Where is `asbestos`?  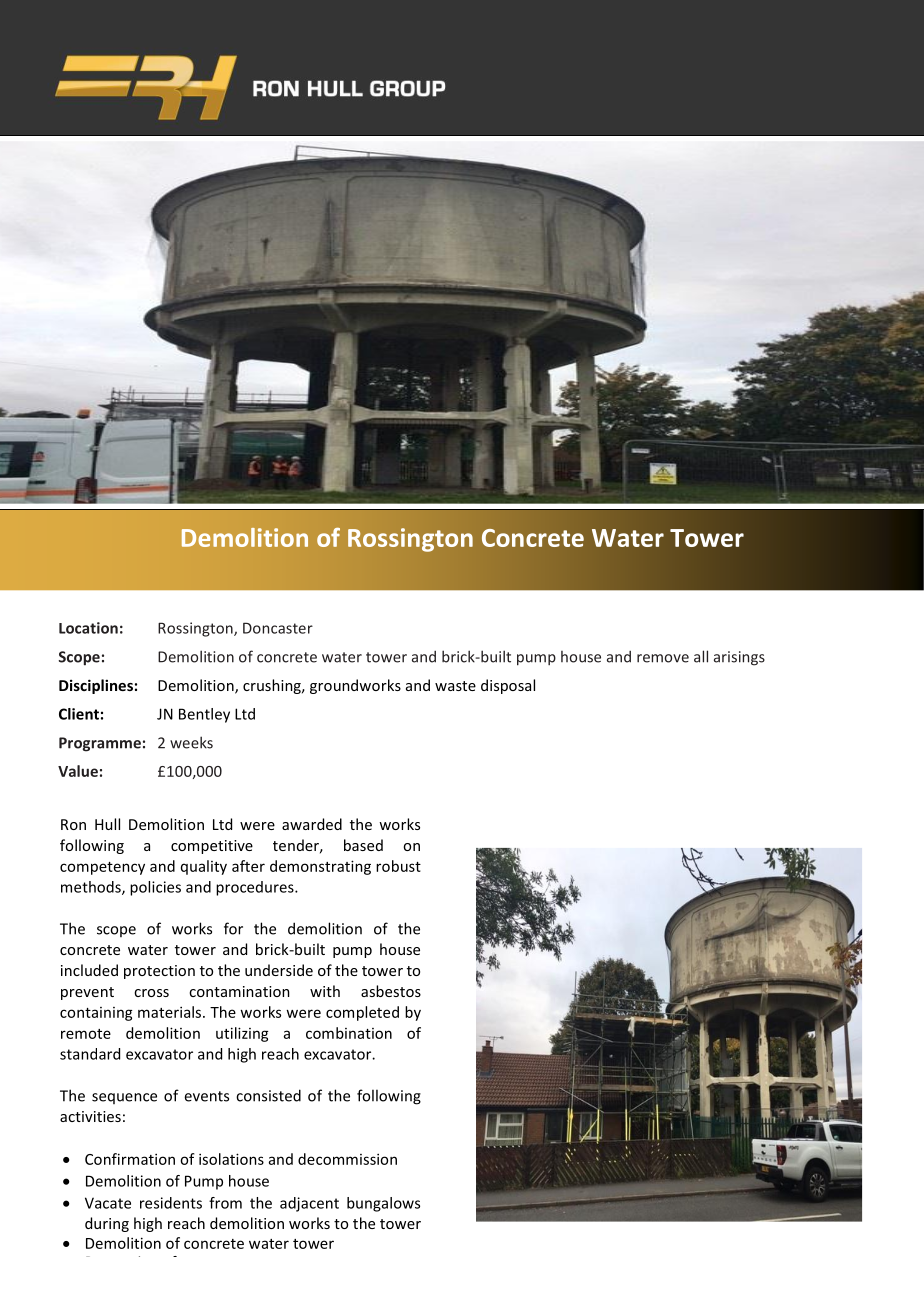 asbestos is located at coordinates (391, 991).
